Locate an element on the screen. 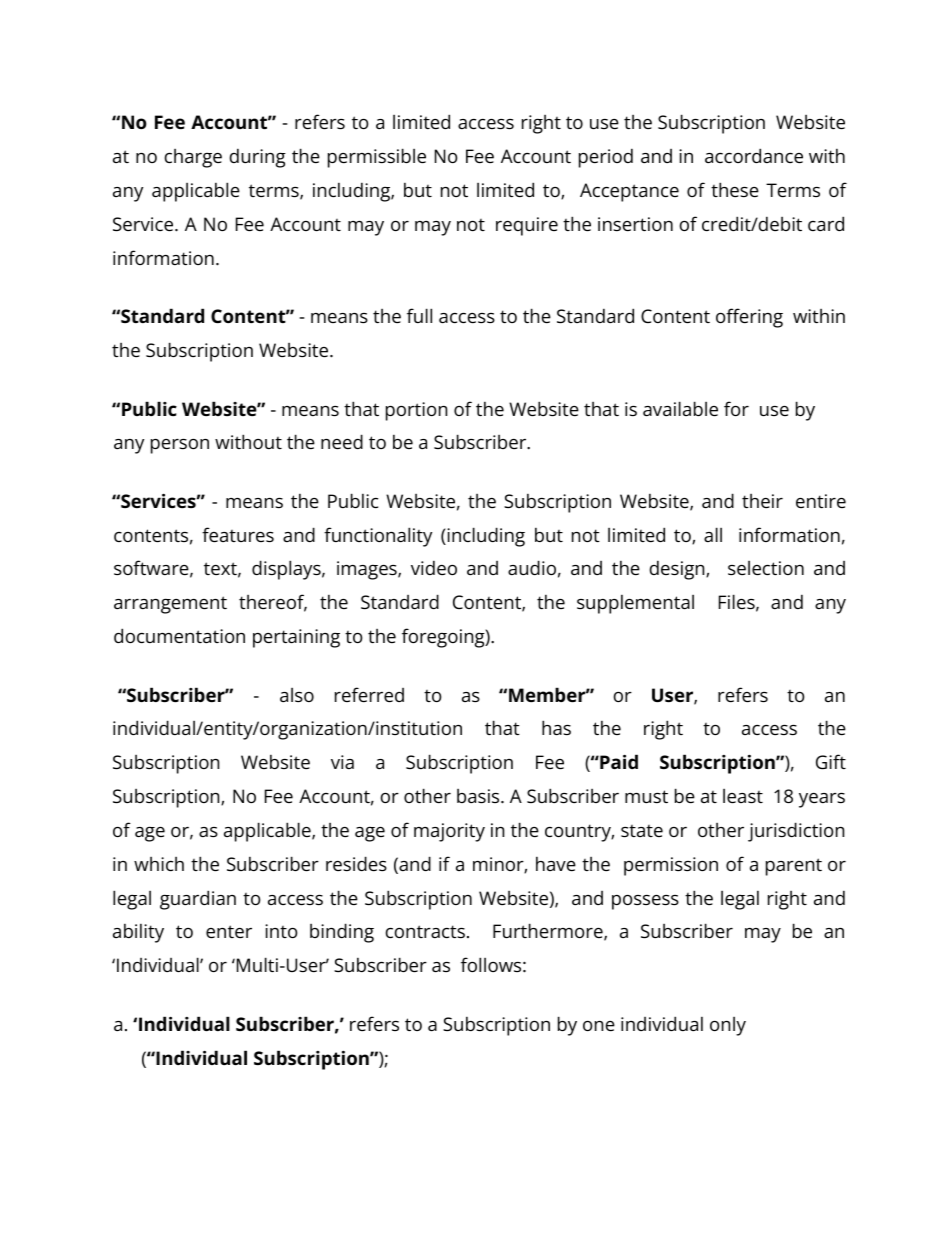 The image size is (952, 1233). these is located at coordinates (735, 189).
